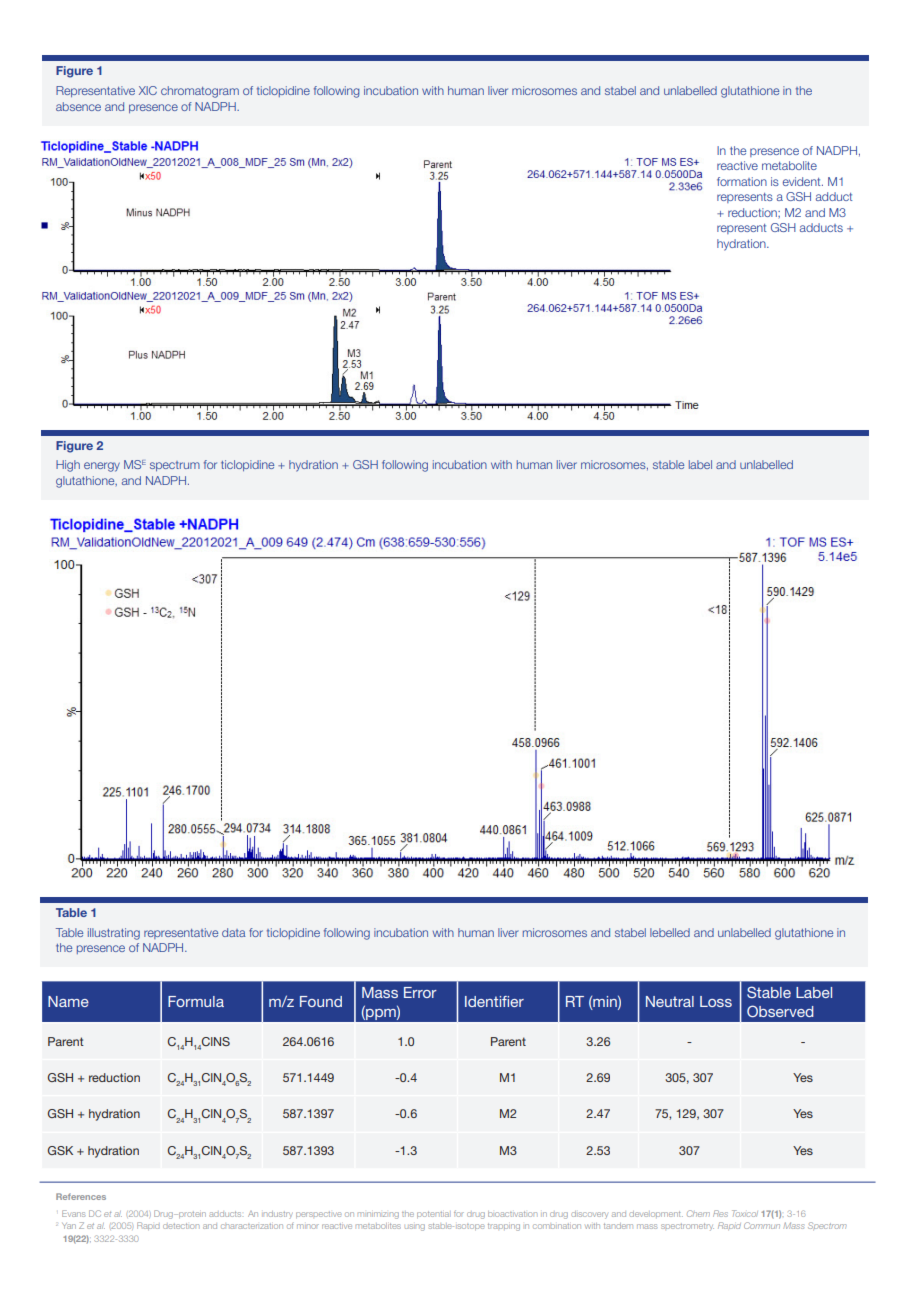 The image size is (924, 1308). I want to click on evident, so click(803, 181).
